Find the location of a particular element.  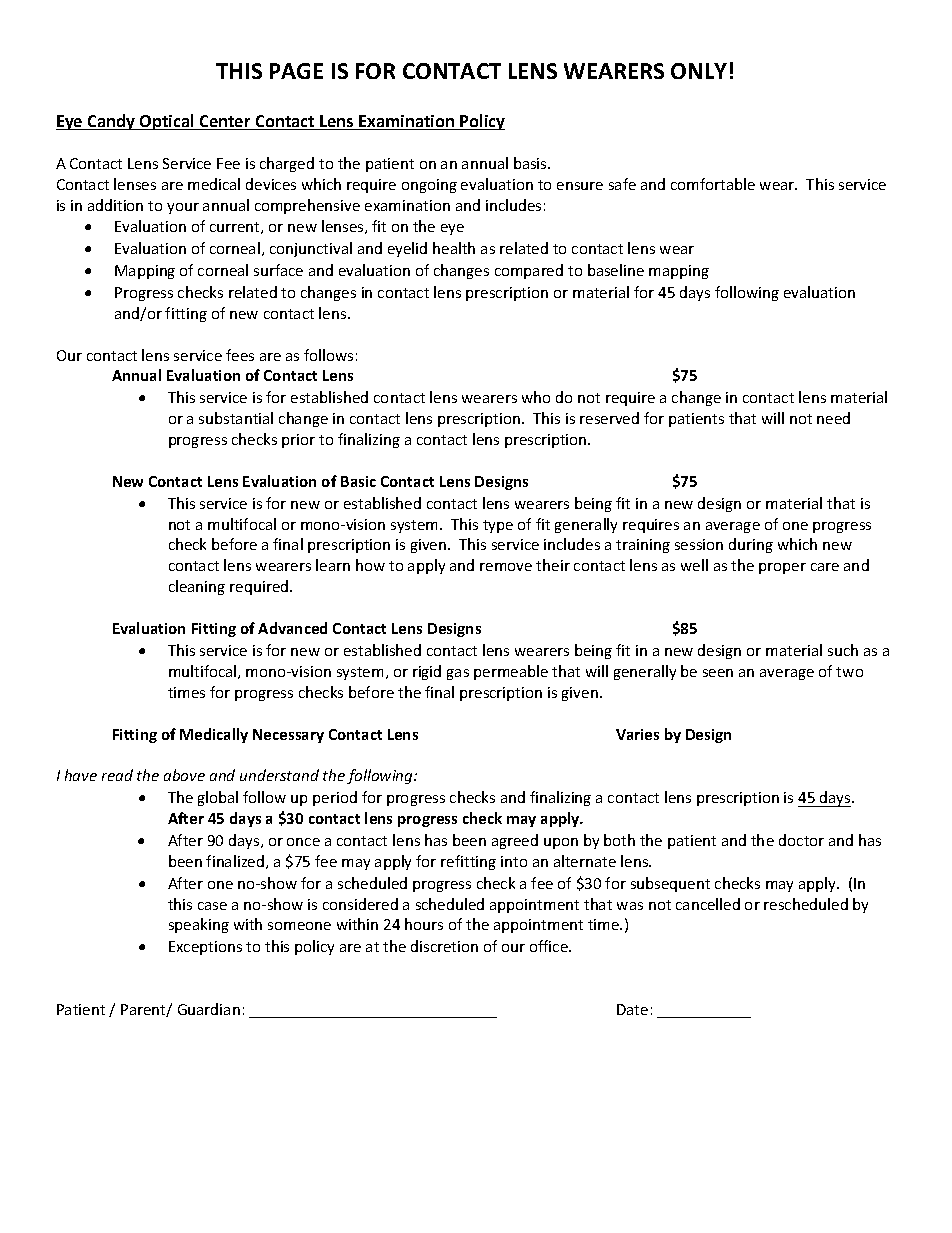

basis is located at coordinates (531, 163).
